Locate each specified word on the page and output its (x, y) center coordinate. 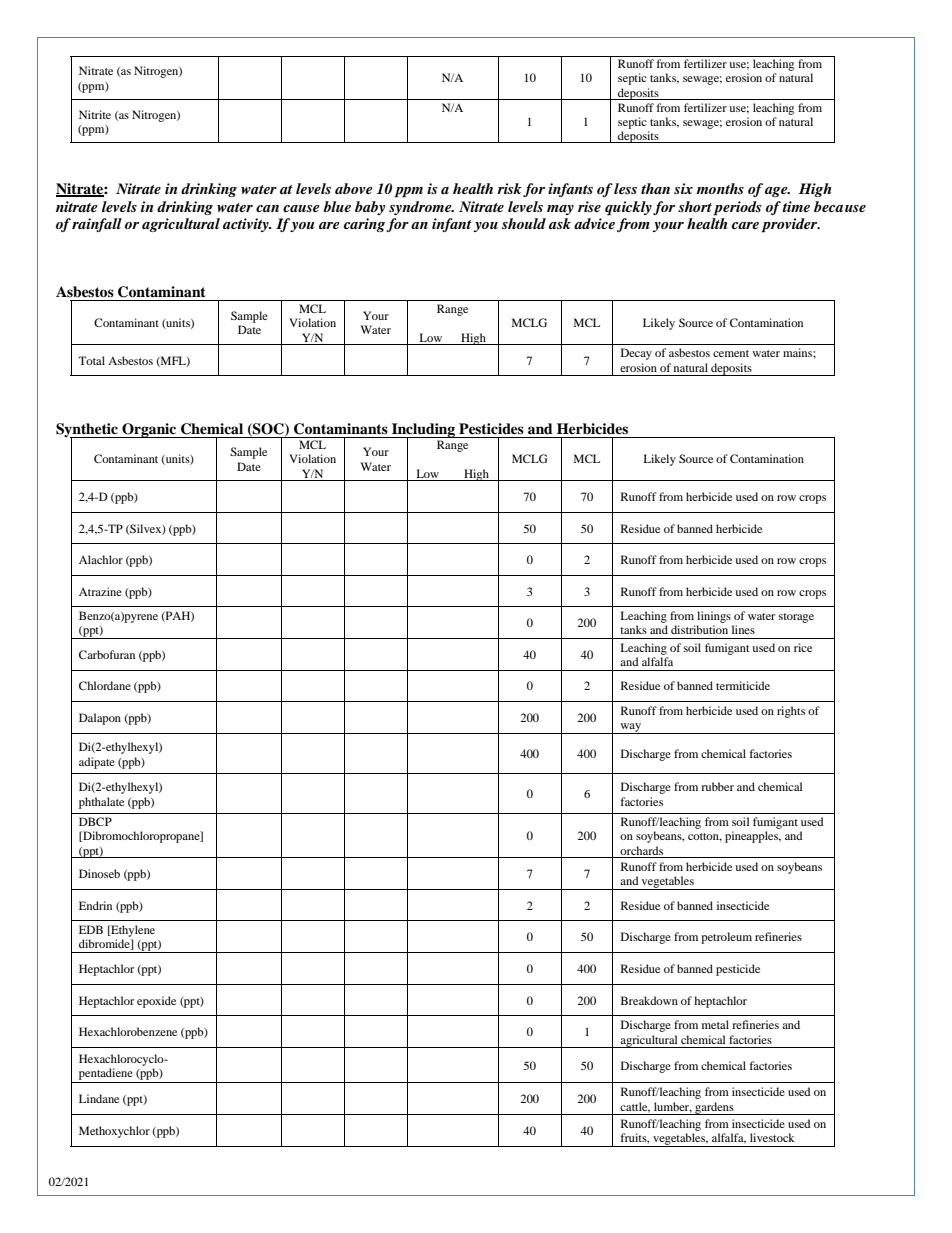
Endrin (95, 905)
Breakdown (649, 1000)
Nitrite (95, 114)
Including (423, 431)
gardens (714, 1108)
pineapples (753, 837)
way (631, 728)
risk (509, 188)
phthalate (101, 803)
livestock (772, 1137)
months (720, 188)
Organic (149, 430)
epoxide (156, 1002)
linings (714, 617)
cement (731, 353)
